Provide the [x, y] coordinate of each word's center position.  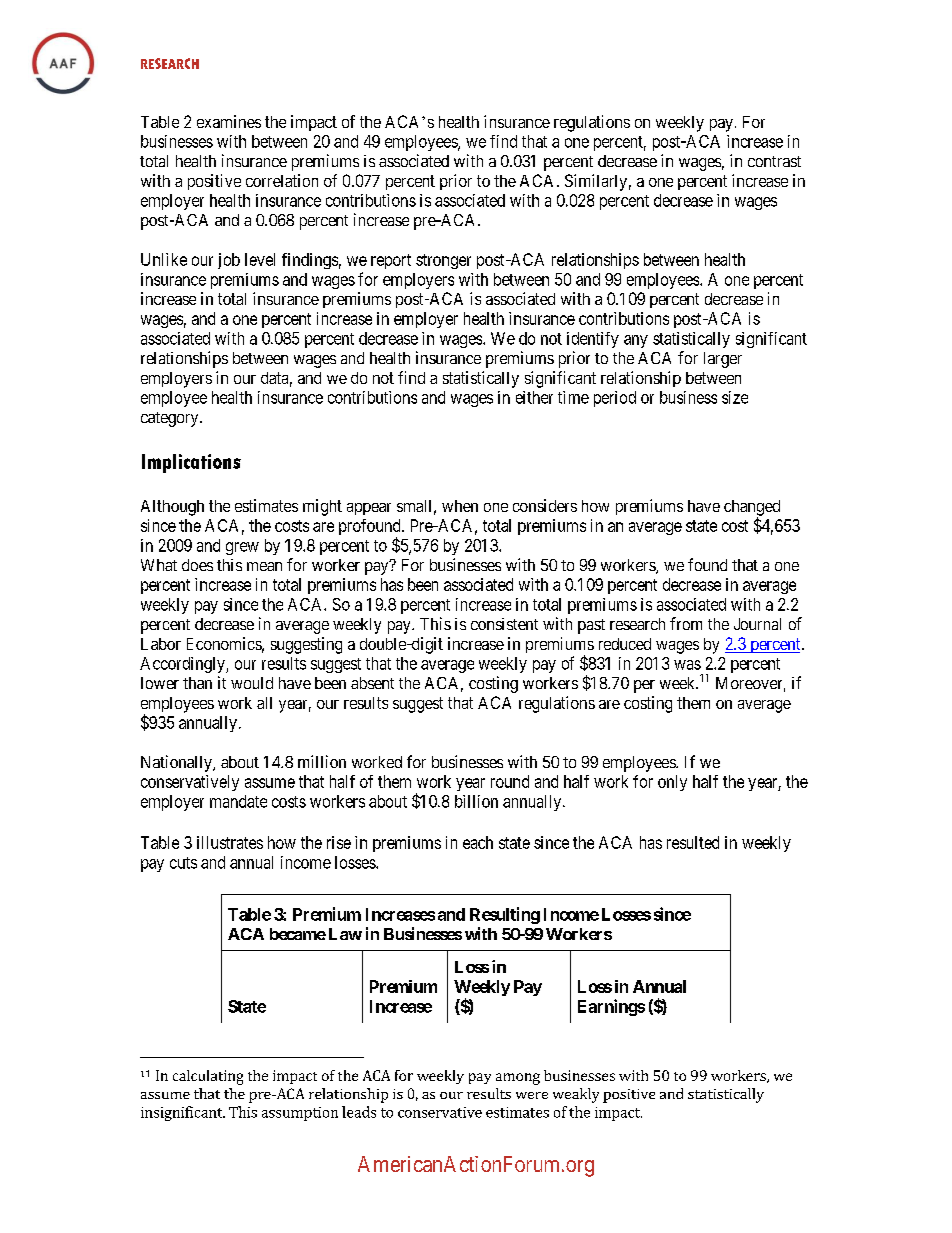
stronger [443, 261]
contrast [774, 161]
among [518, 1079]
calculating [208, 1077]
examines [229, 121]
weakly [576, 1095]
